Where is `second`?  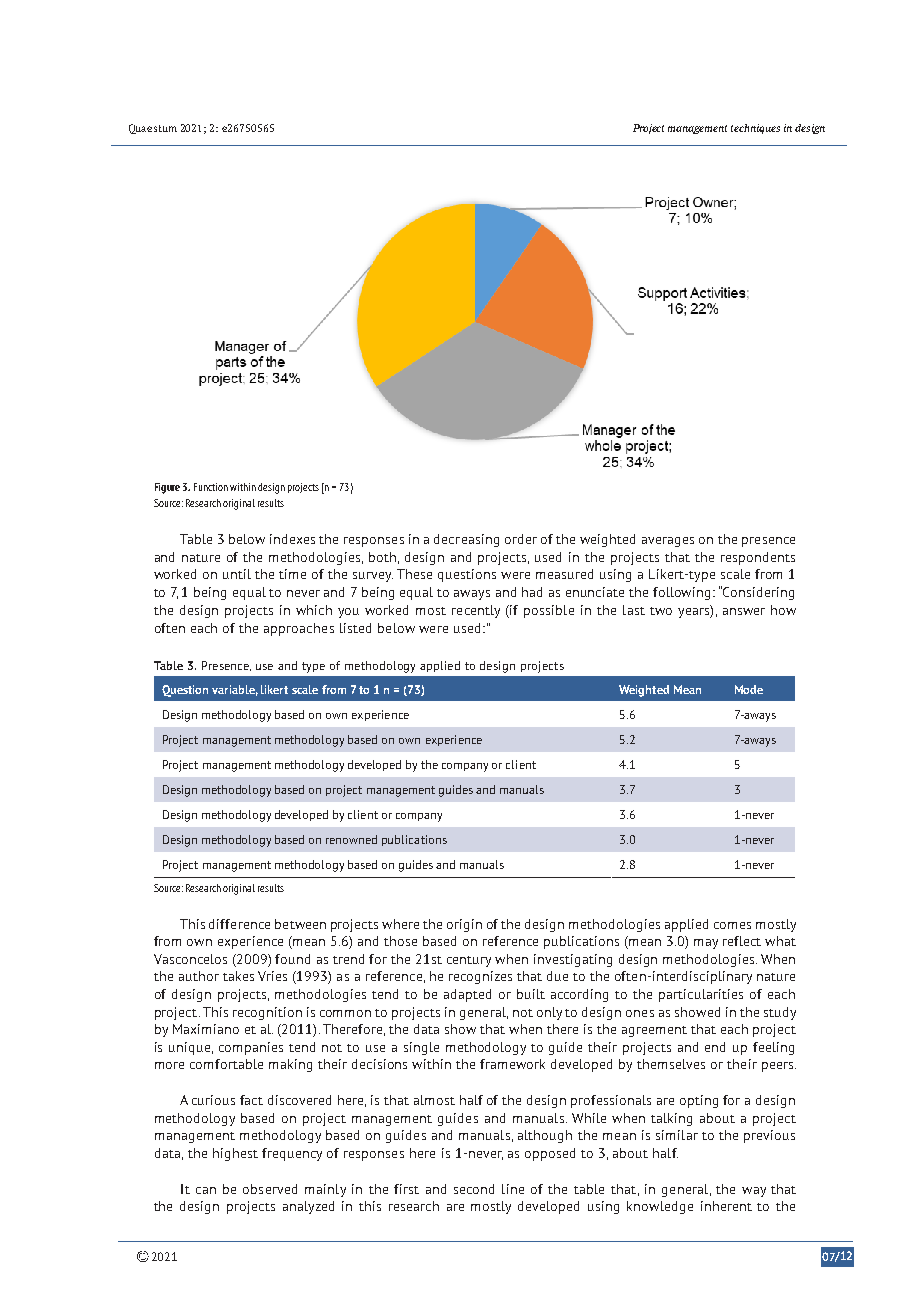 second is located at coordinates (474, 1189).
